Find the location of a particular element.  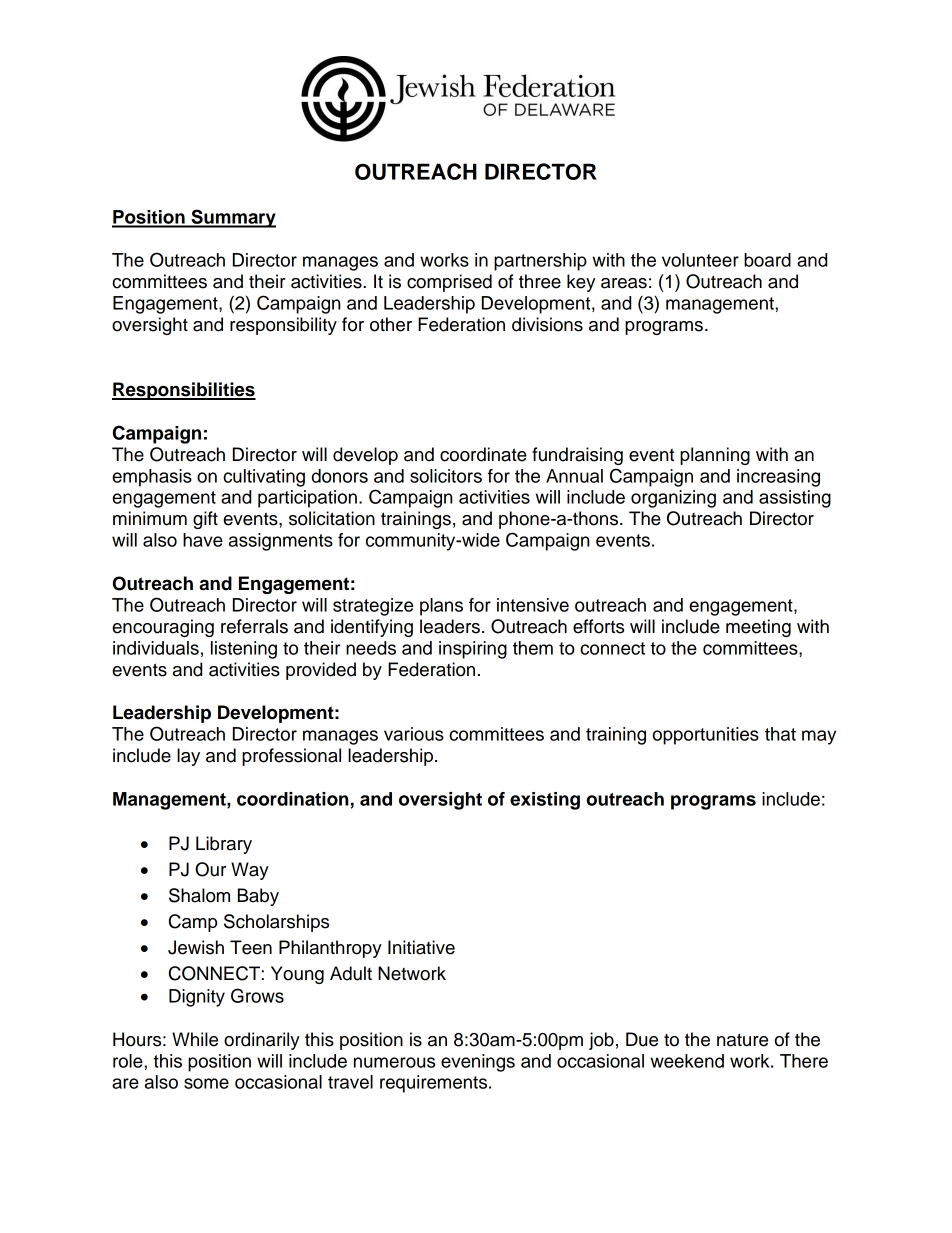

Summary is located at coordinates (232, 218).
